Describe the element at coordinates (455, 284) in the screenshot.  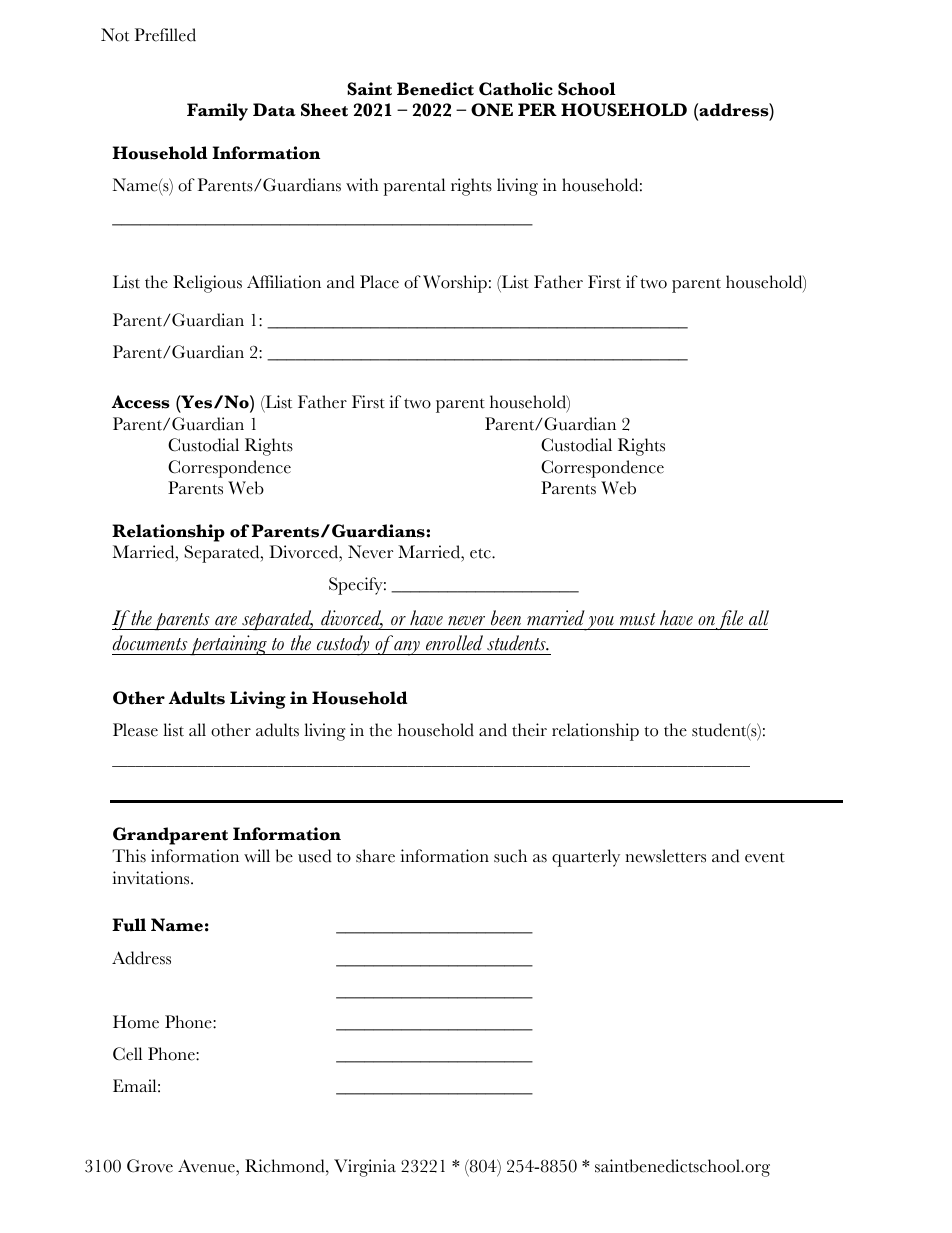
I see `Worship` at that location.
